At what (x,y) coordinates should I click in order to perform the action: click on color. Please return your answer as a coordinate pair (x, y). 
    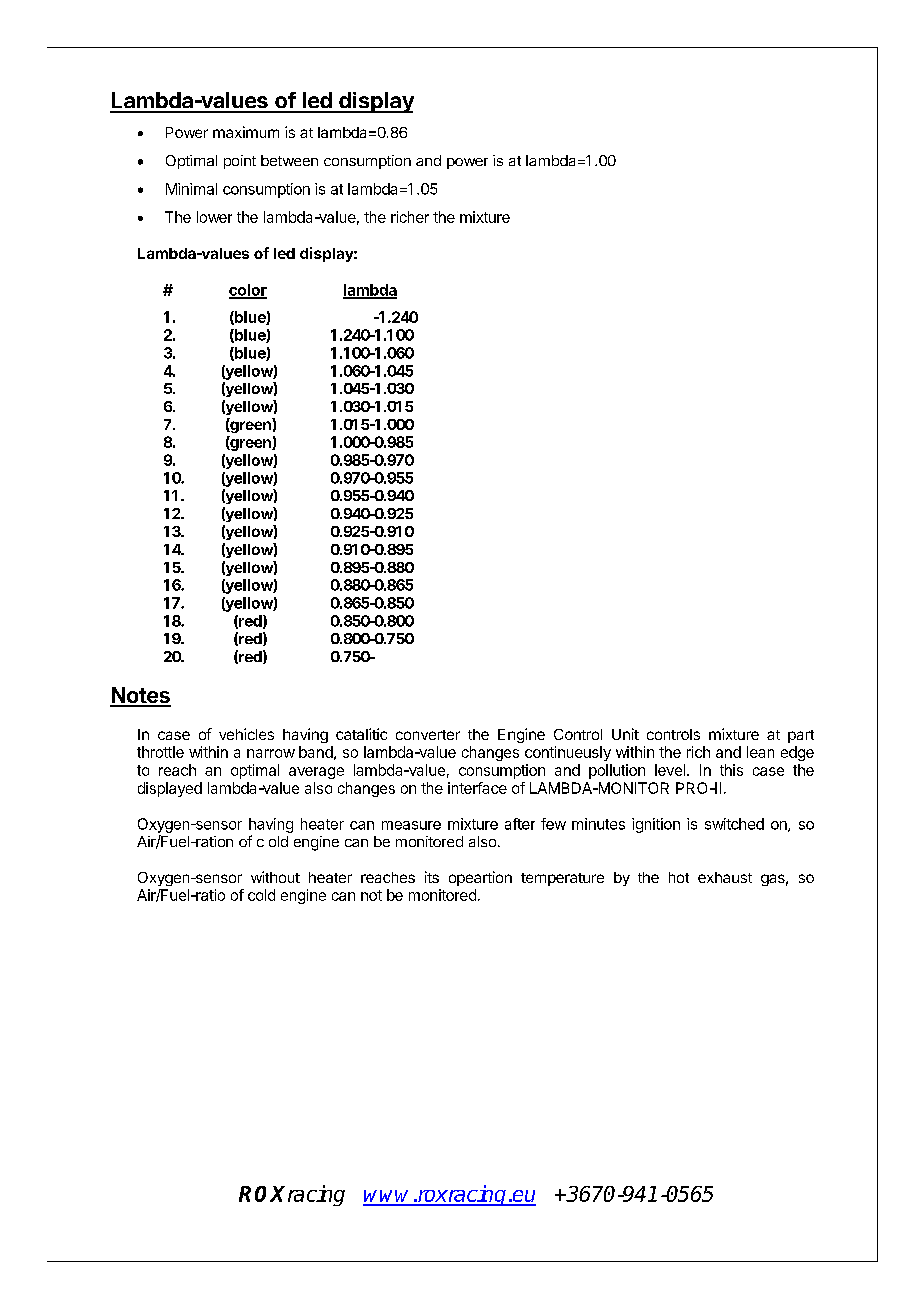
    Looking at the image, I should click on (248, 291).
